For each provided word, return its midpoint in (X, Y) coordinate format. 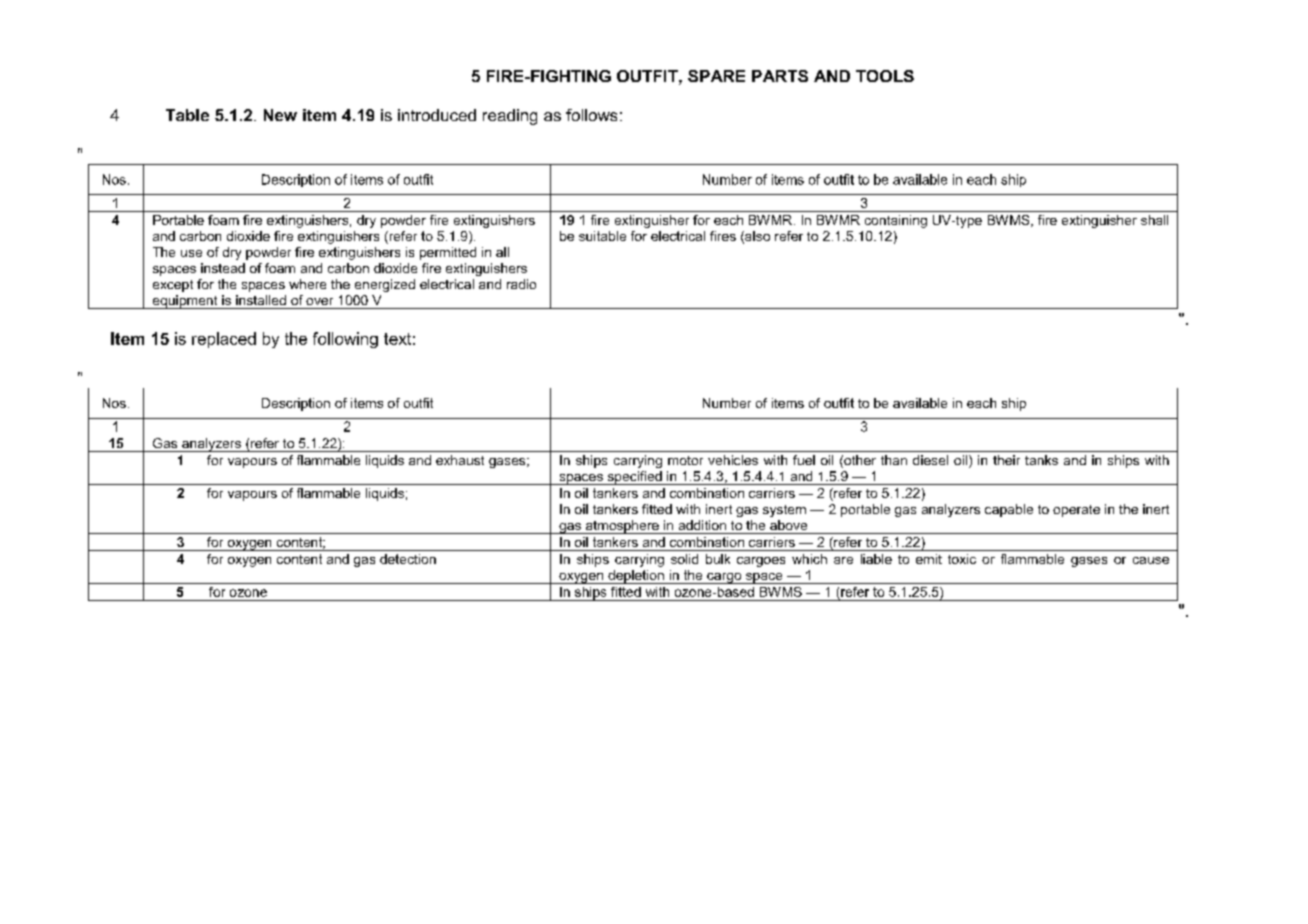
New (280, 115)
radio (521, 284)
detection (408, 559)
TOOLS (885, 76)
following (345, 340)
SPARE (716, 76)
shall (1154, 220)
